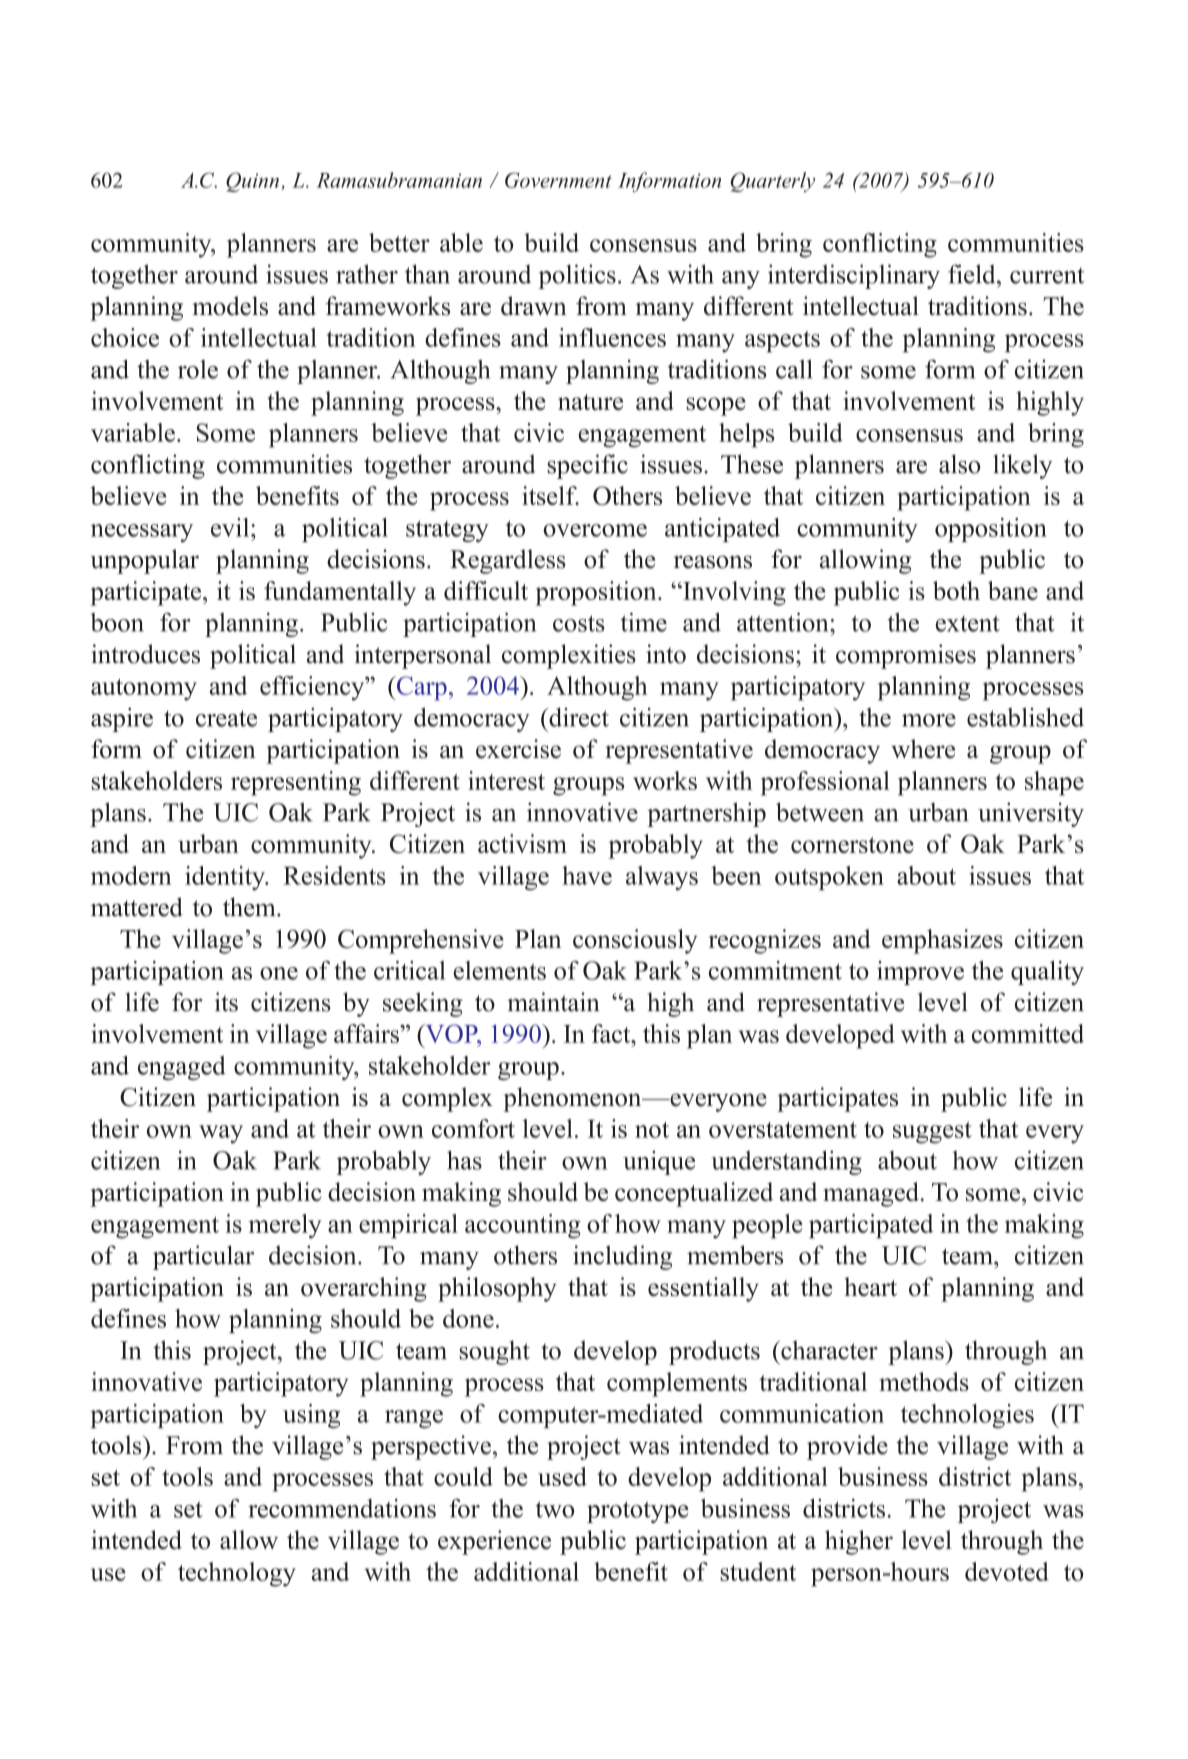 Image resolution: width=1188 pixels, height=1759 pixels. What do you see at coordinates (555, 1509) in the screenshot?
I see `two` at bounding box center [555, 1509].
